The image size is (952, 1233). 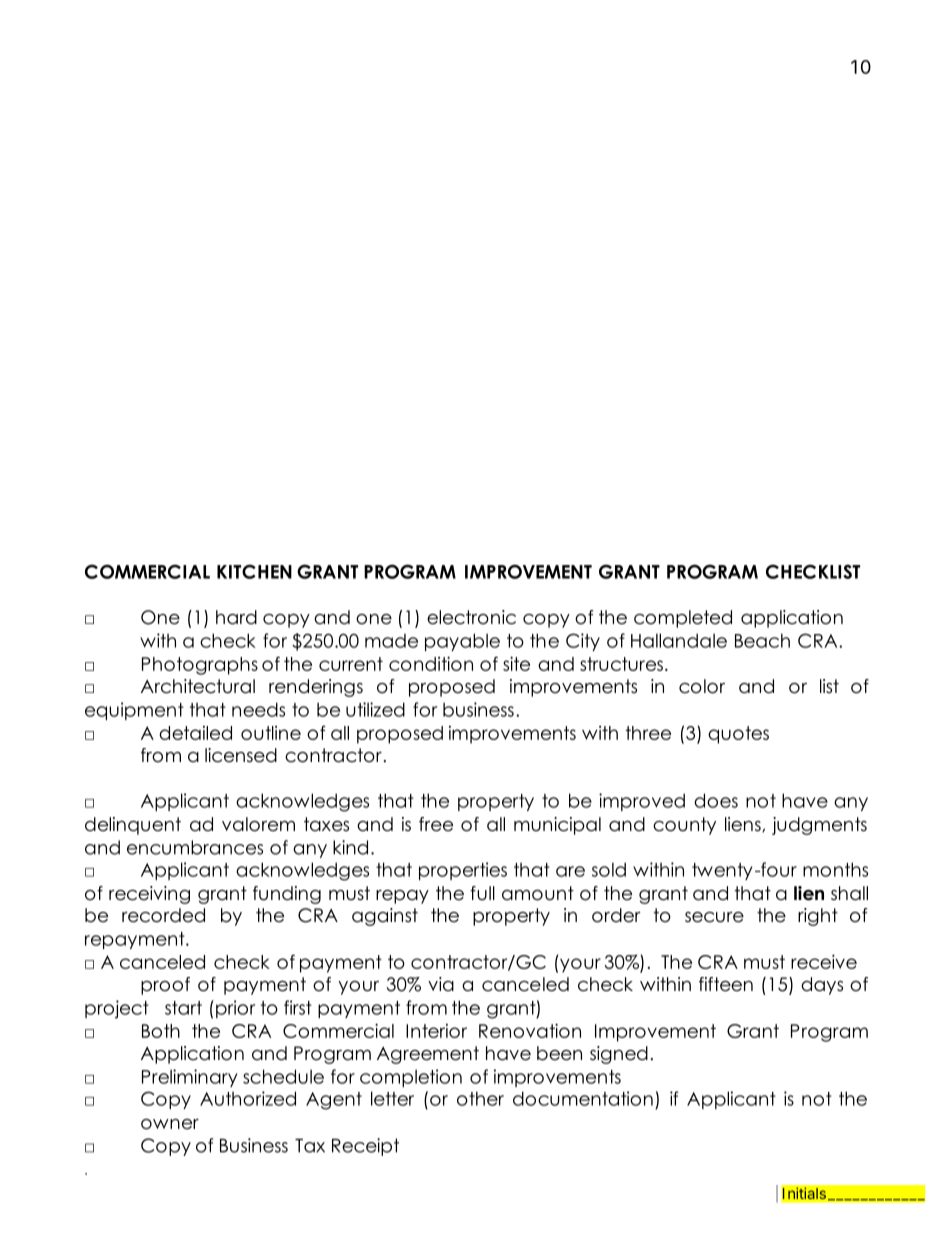 What do you see at coordinates (824, 961) in the screenshot?
I see `receive` at bounding box center [824, 961].
